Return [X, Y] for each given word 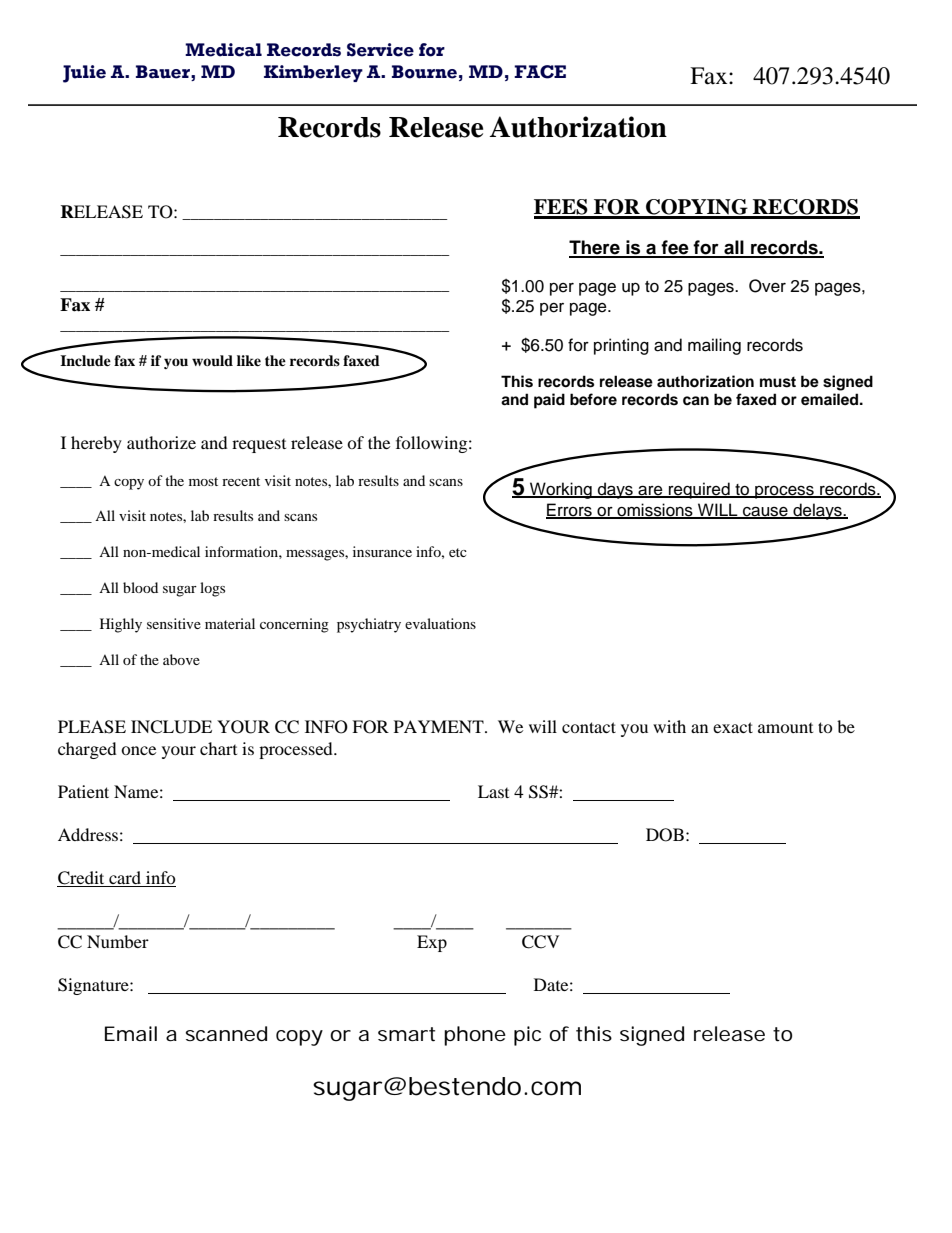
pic [527, 1036]
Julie [84, 74]
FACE [540, 72]
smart [406, 1034]
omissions [655, 510]
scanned [226, 1034]
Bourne [424, 72]
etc [458, 552]
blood [140, 587]
